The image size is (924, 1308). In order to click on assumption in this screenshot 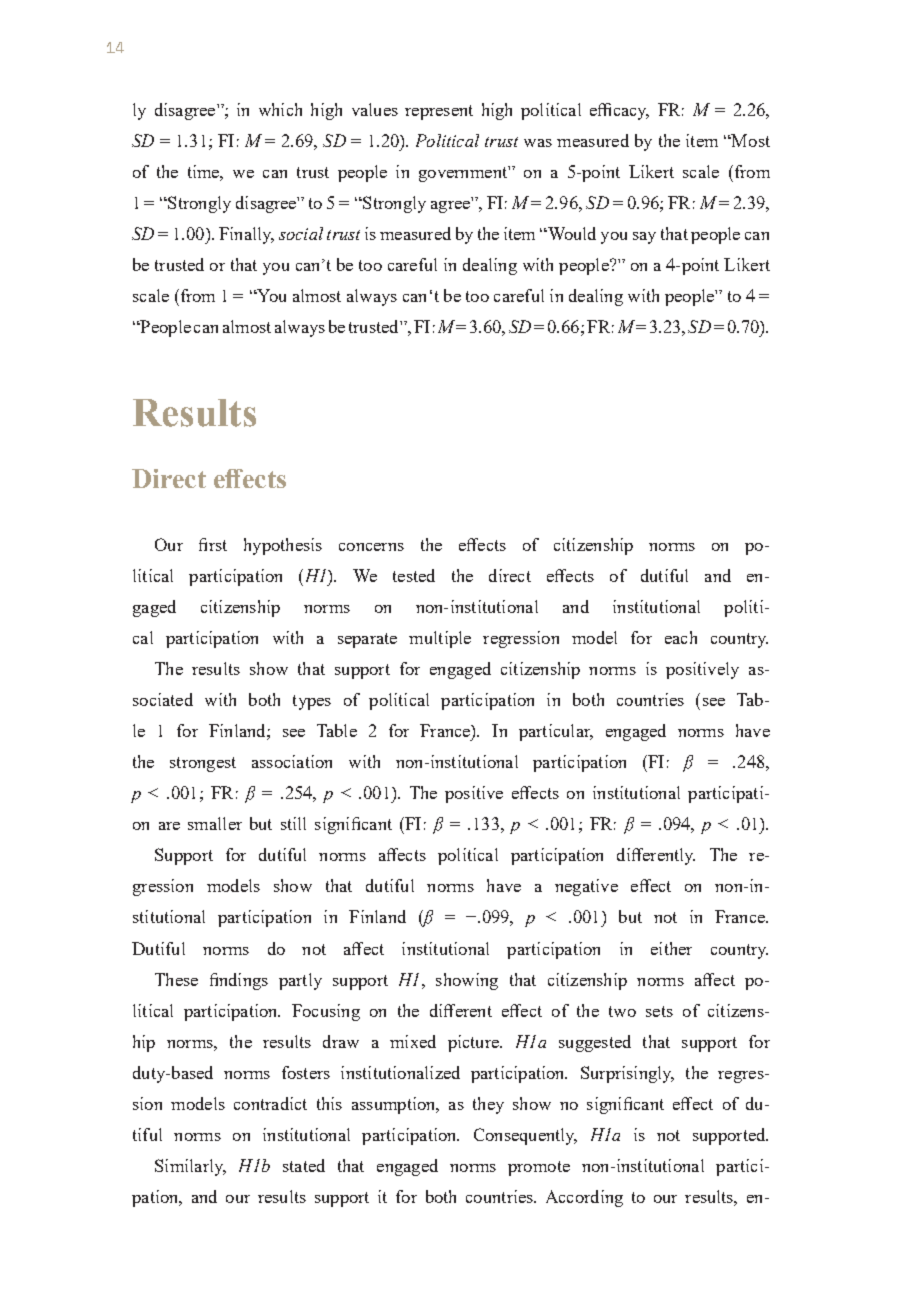, I will do `click(395, 1105)`.
